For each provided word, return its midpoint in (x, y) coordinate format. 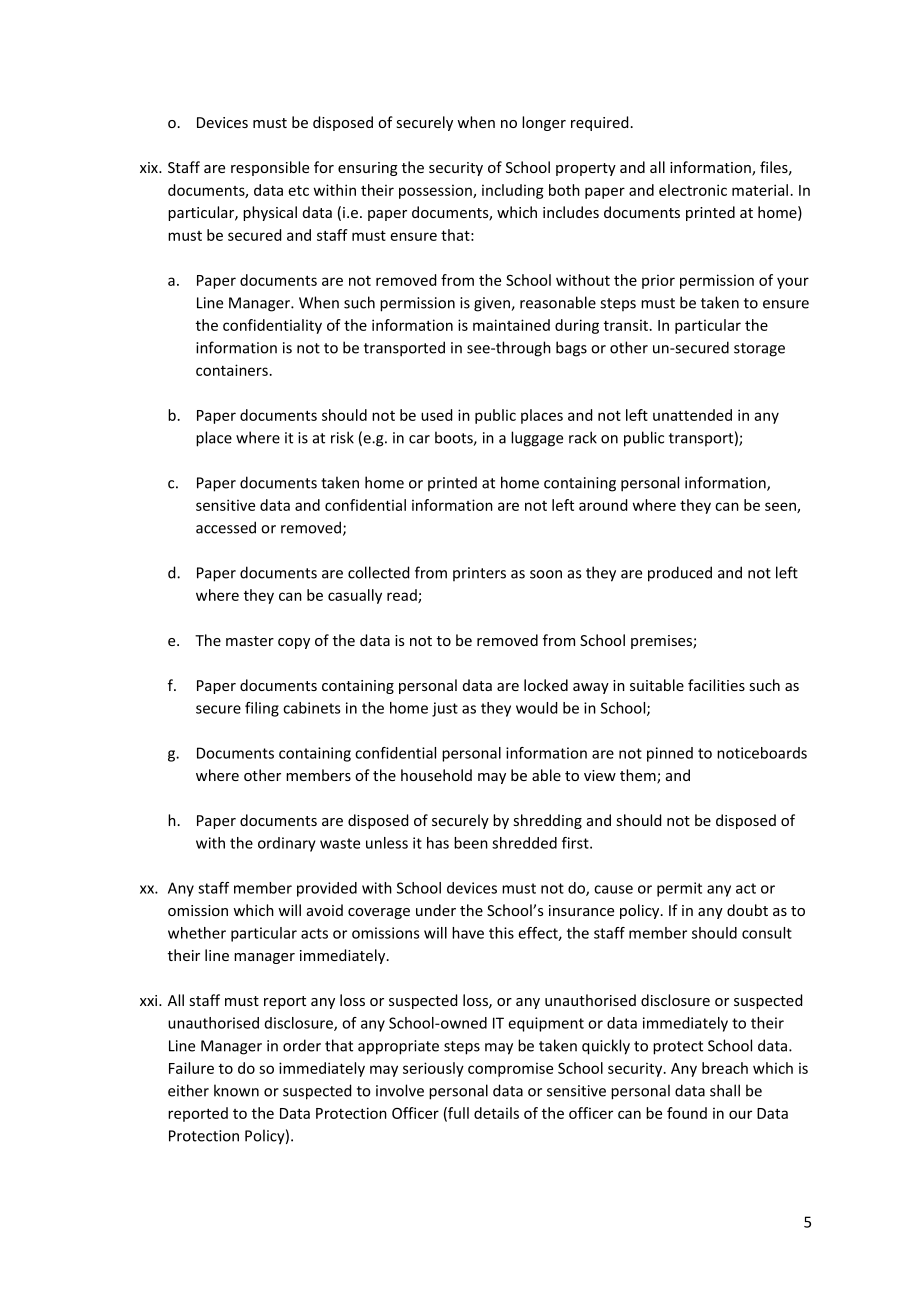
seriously (433, 1069)
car (419, 439)
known (236, 1090)
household (436, 775)
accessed (226, 527)
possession (436, 192)
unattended (692, 415)
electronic (693, 190)
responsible (270, 168)
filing (262, 709)
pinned (670, 754)
